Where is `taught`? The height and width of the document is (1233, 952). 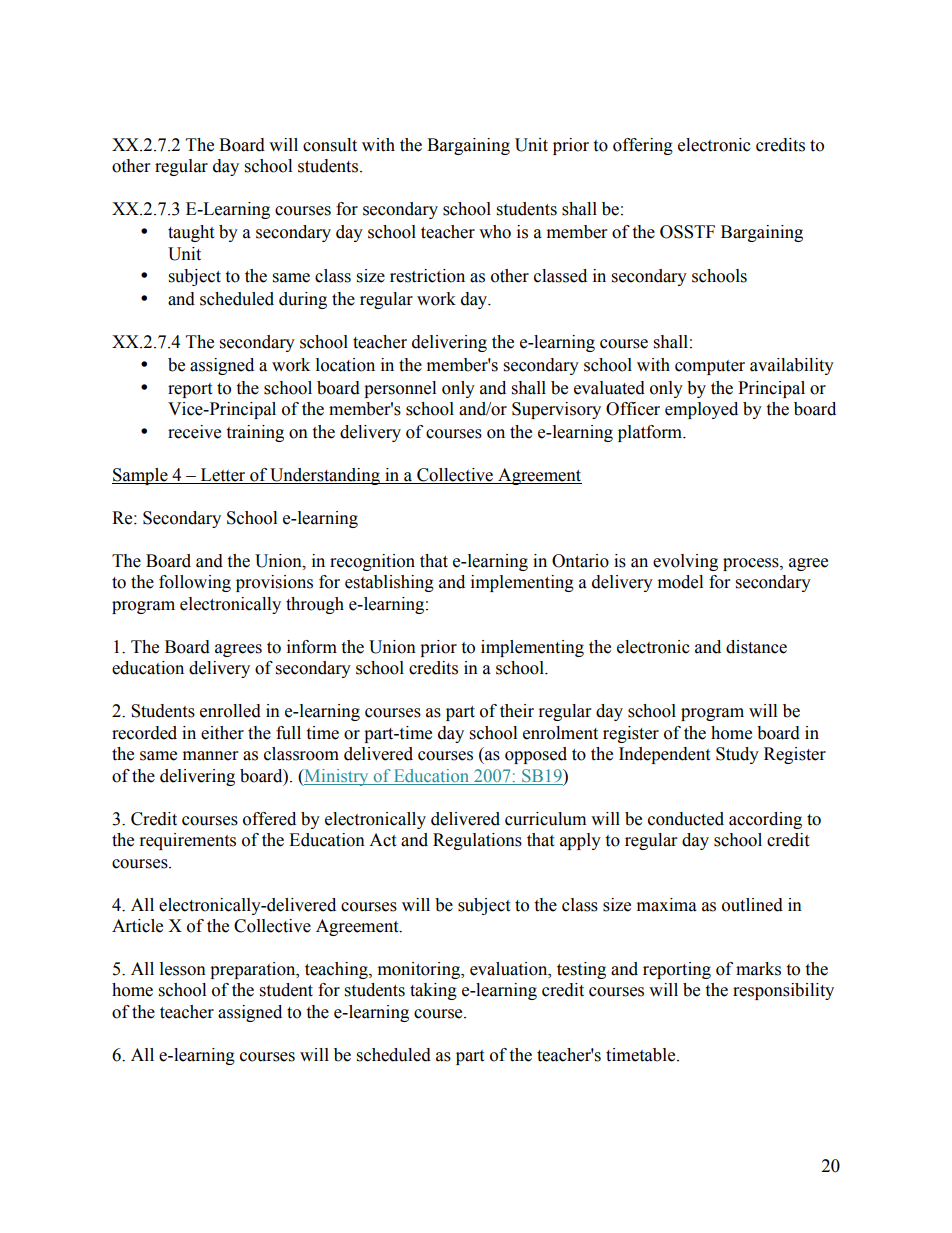 taught is located at coordinates (191, 233).
